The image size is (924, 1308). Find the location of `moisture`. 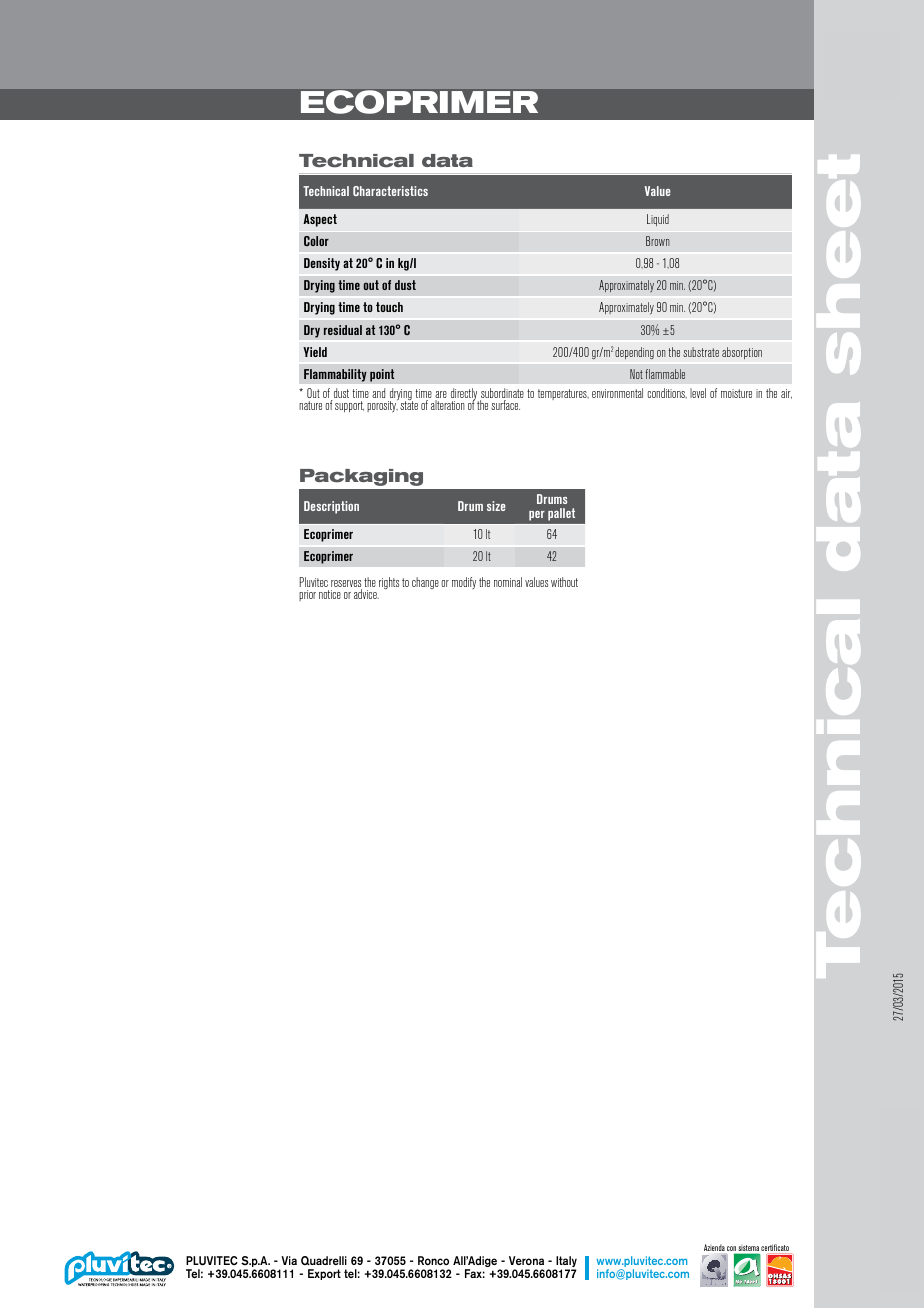

moisture is located at coordinates (736, 393).
